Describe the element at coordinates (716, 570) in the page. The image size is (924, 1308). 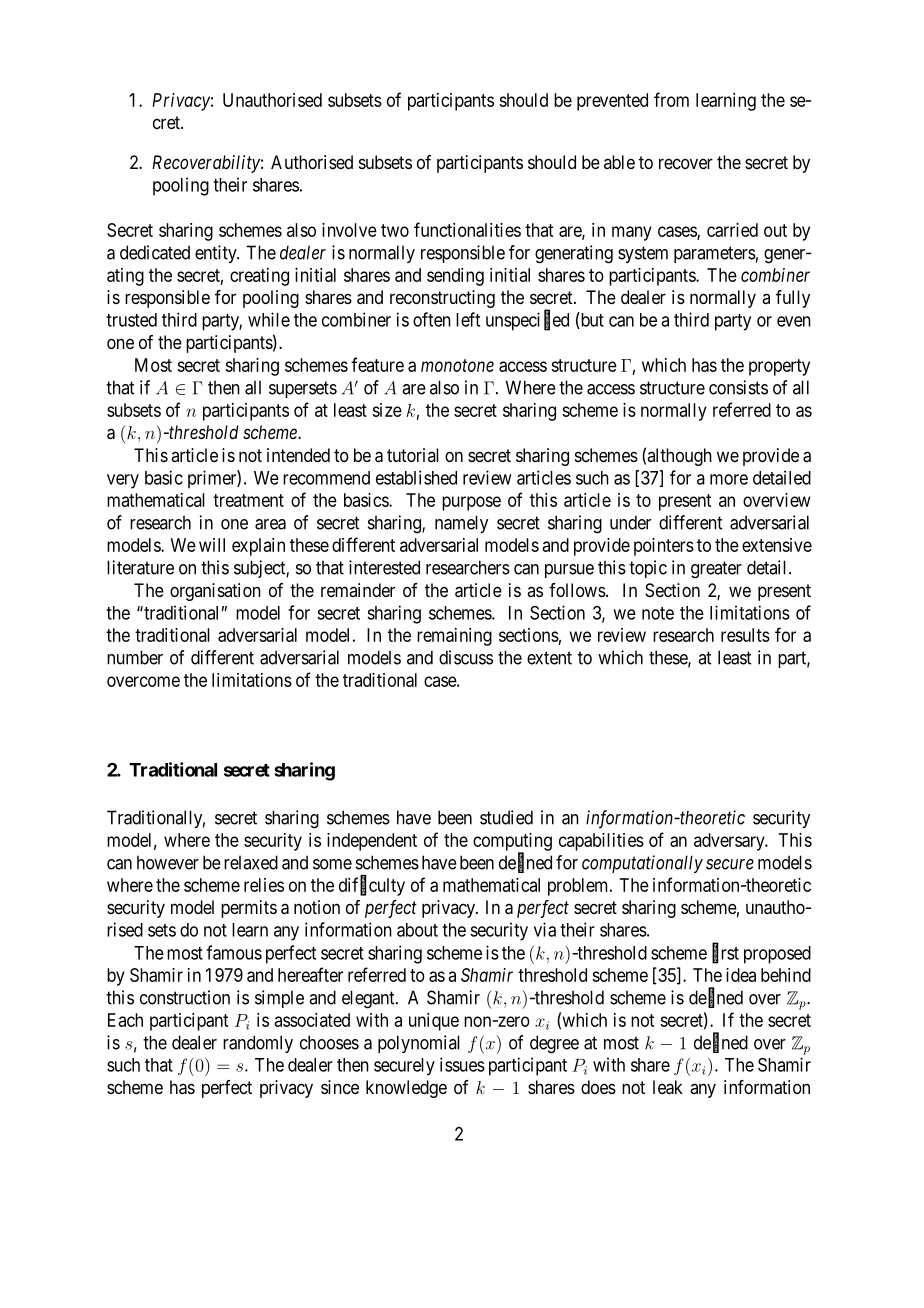
I see `greater` at that location.
